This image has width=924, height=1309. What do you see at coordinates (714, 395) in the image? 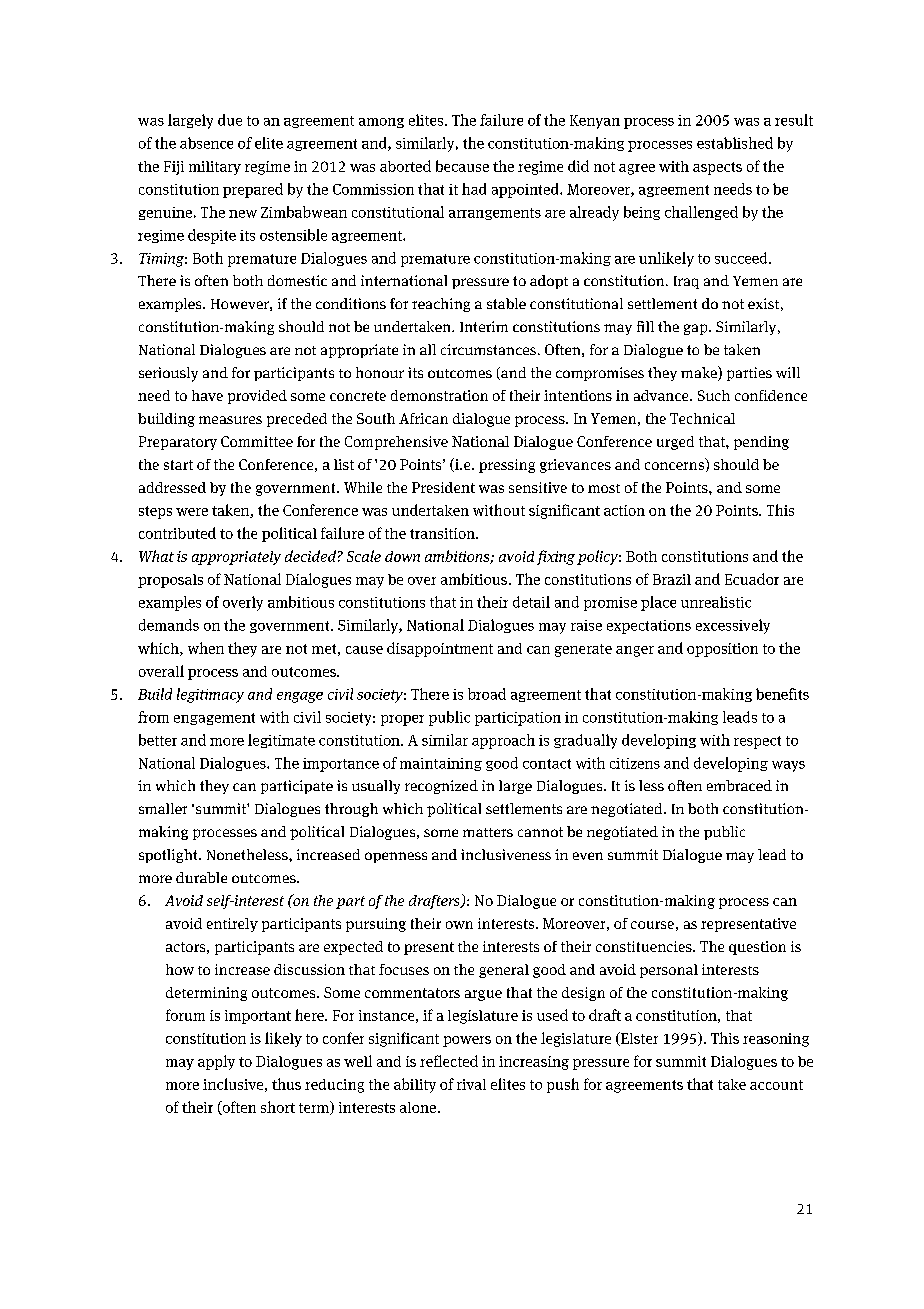
I see `Such` at bounding box center [714, 395].
